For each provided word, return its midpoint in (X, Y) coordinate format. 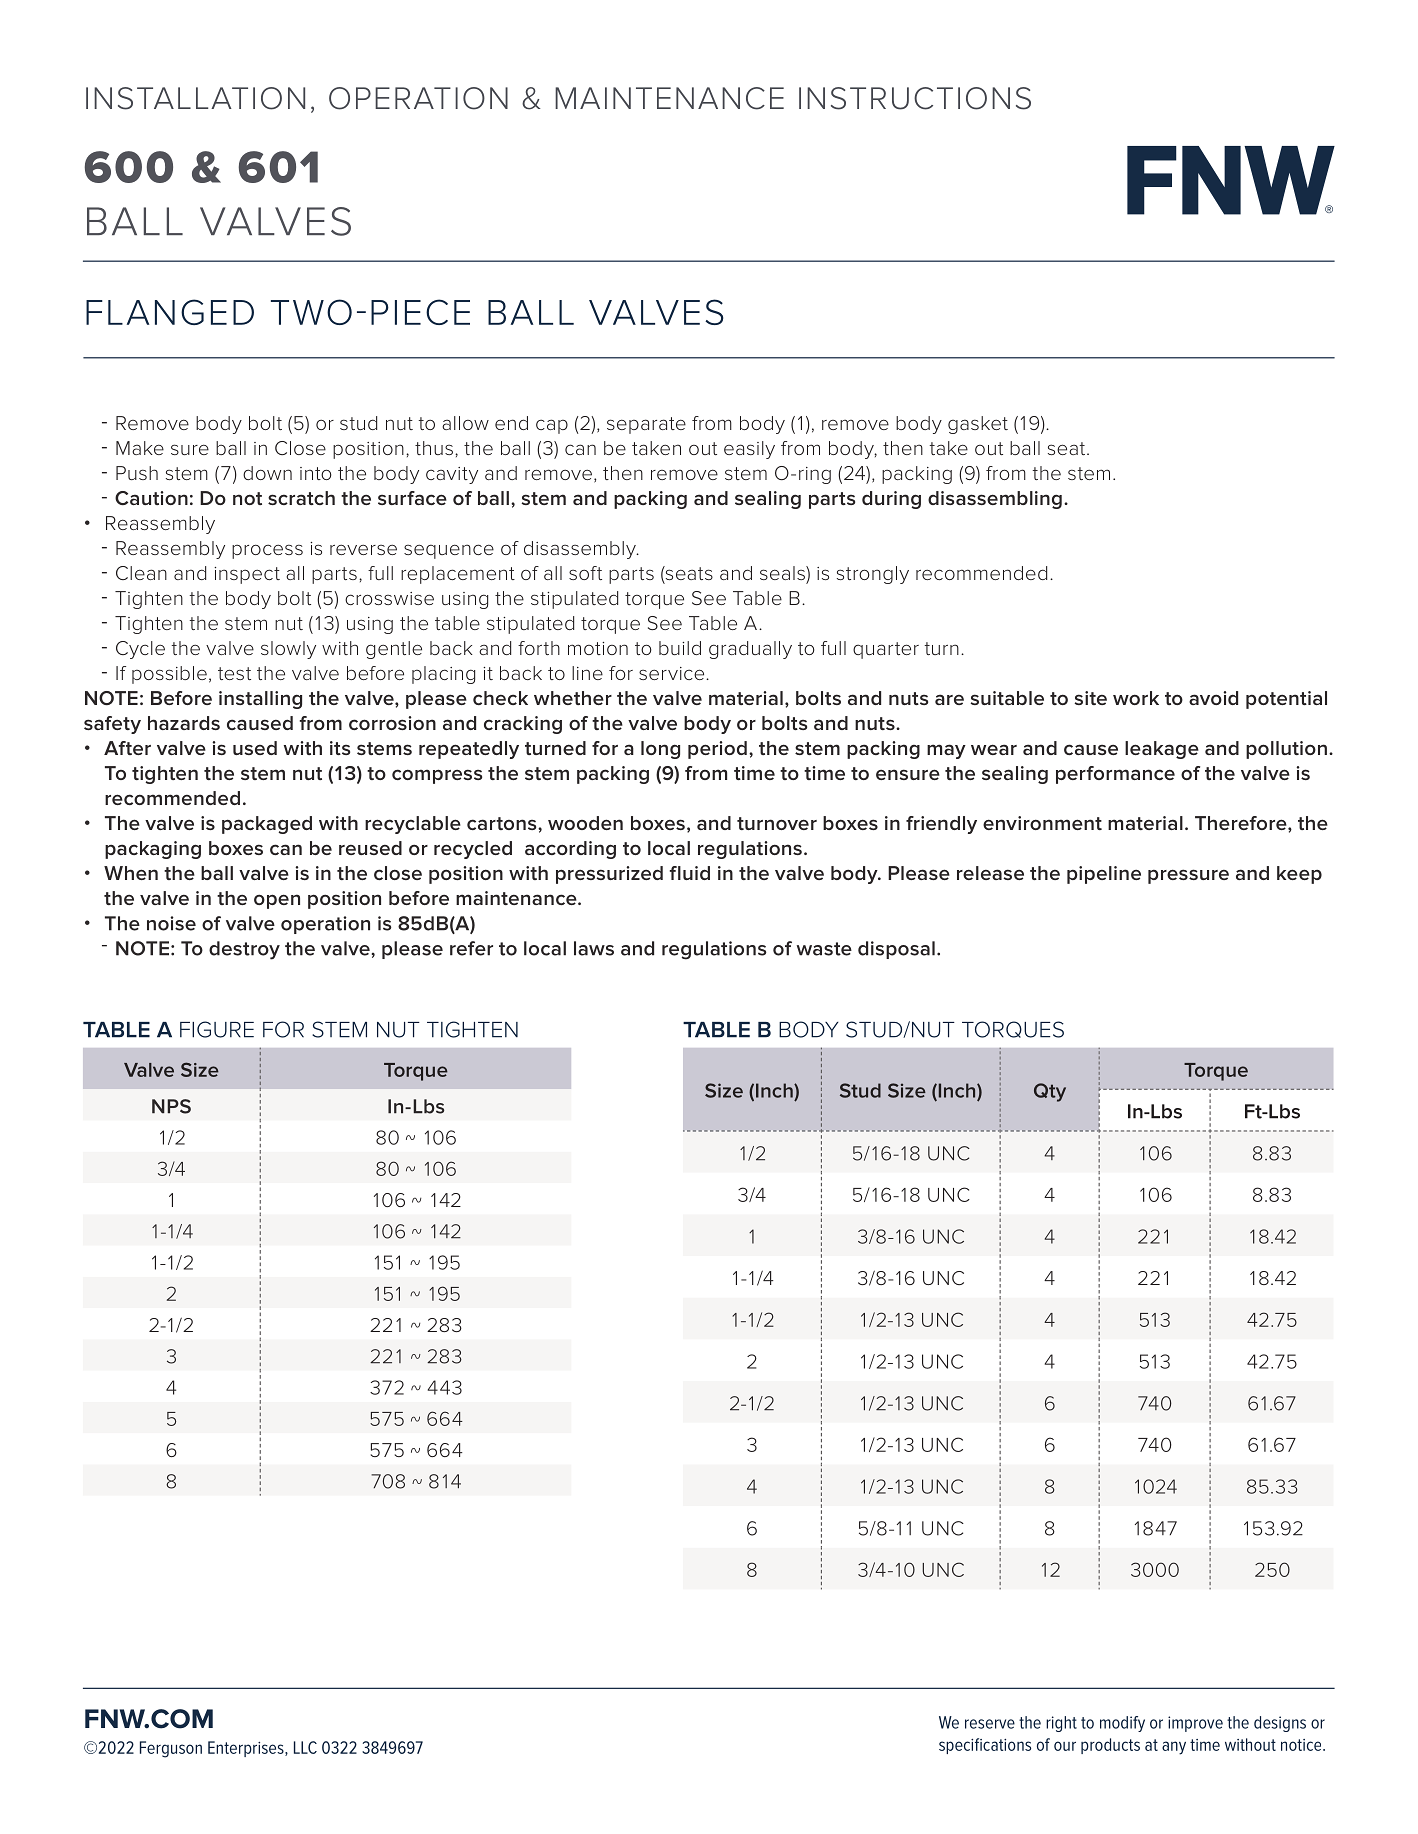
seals (783, 573)
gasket (978, 425)
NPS (171, 1106)
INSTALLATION (195, 98)
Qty (1050, 1092)
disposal (896, 950)
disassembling (995, 500)
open (277, 901)
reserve (990, 1724)
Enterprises (247, 1749)
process (267, 551)
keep (1299, 875)
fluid (689, 873)
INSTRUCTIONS (915, 98)
